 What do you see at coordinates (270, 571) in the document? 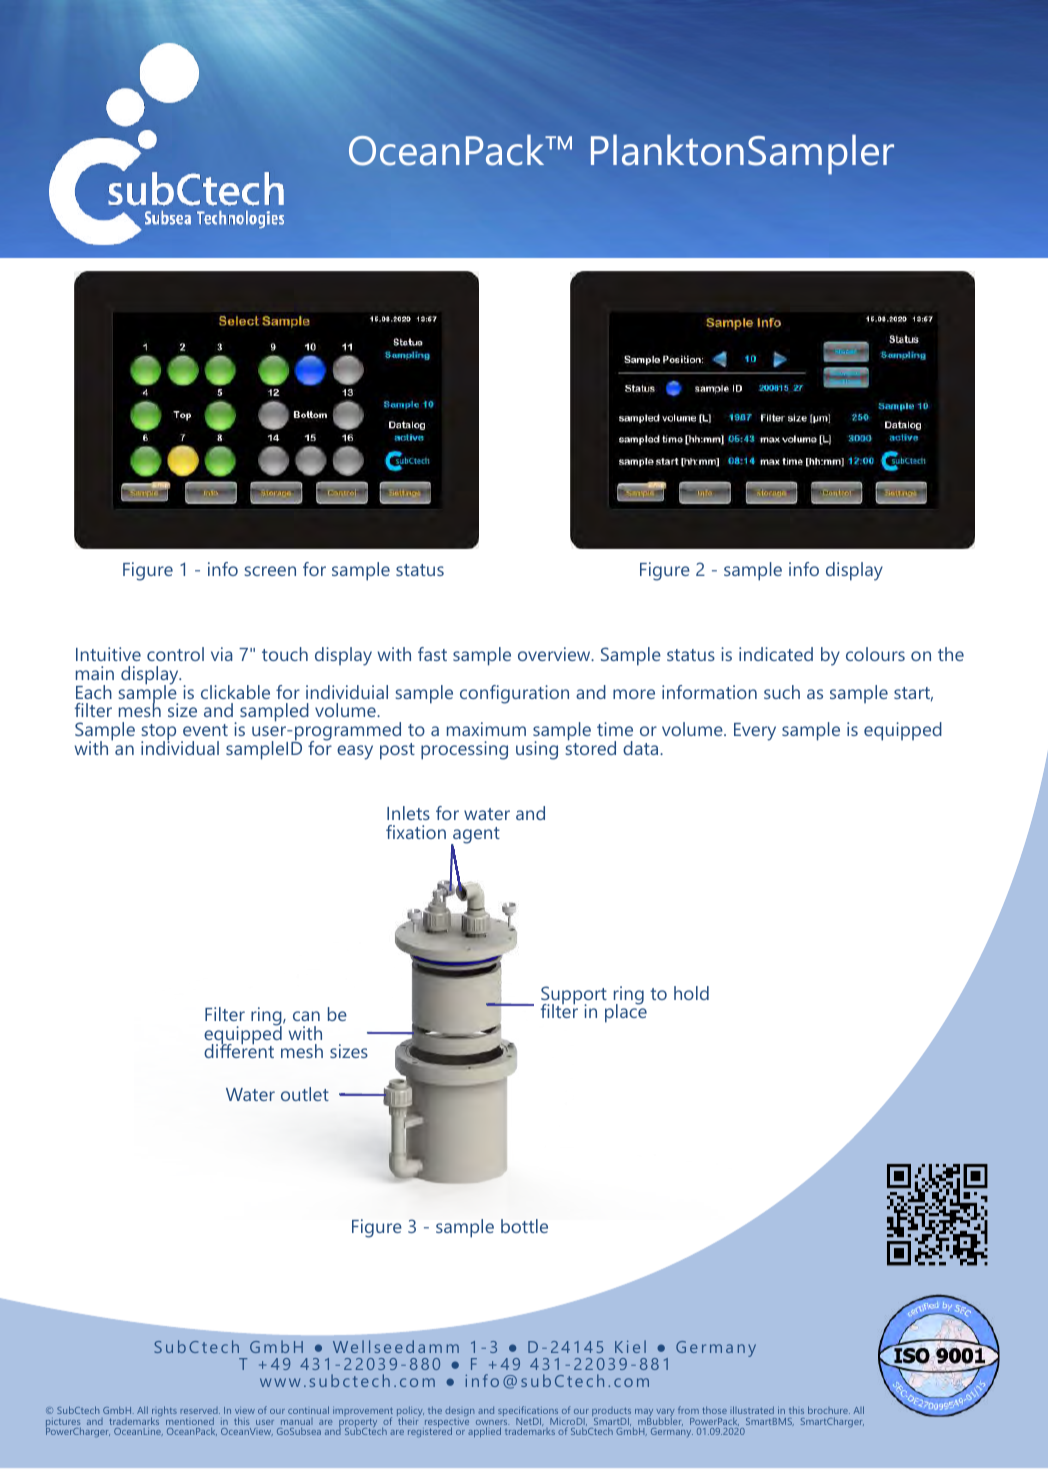
I see `screen` at bounding box center [270, 571].
